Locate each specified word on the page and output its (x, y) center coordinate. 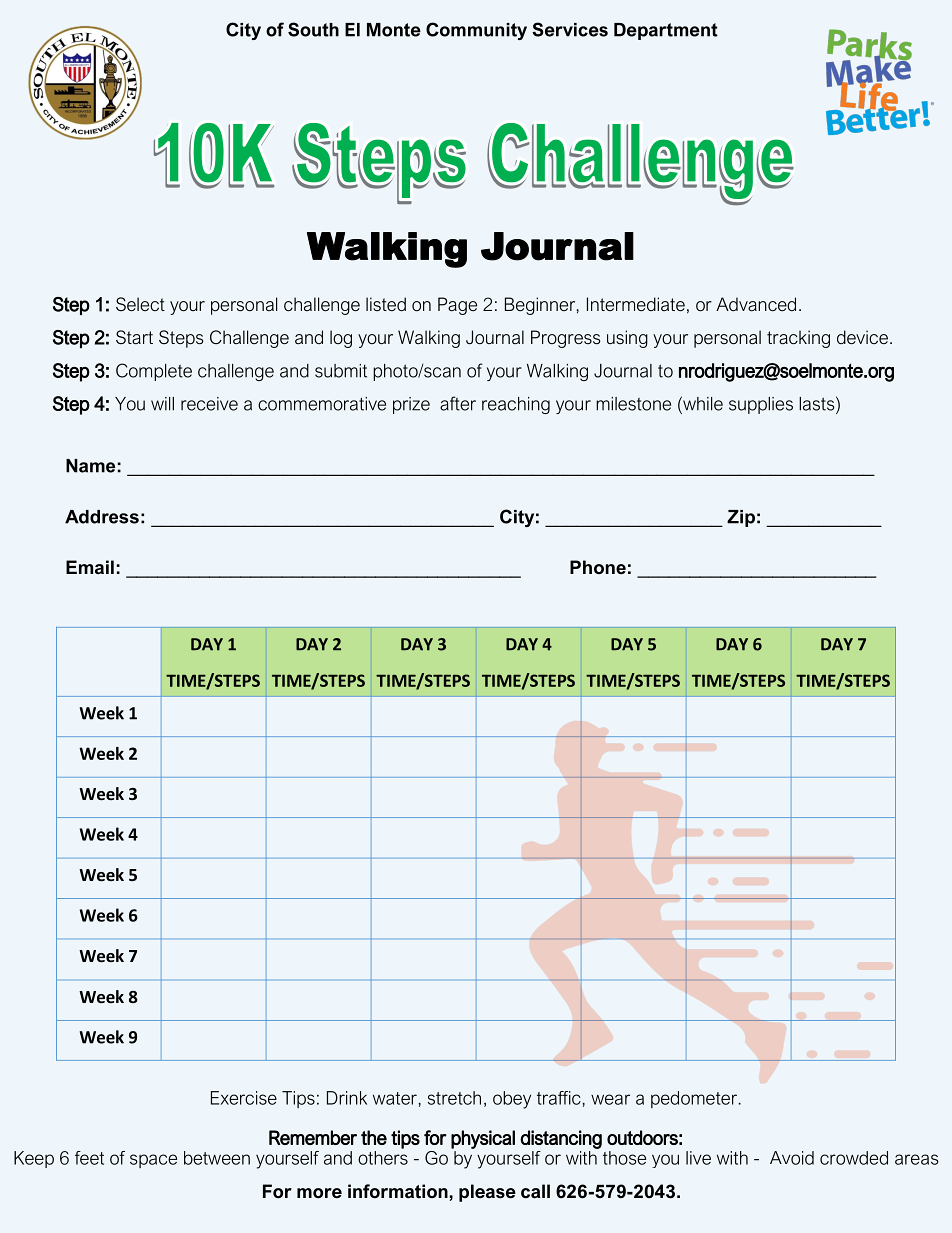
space (153, 1161)
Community (476, 31)
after (458, 403)
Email (90, 567)
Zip (741, 518)
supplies (761, 405)
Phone (598, 567)
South (313, 29)
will (162, 404)
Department (666, 31)
